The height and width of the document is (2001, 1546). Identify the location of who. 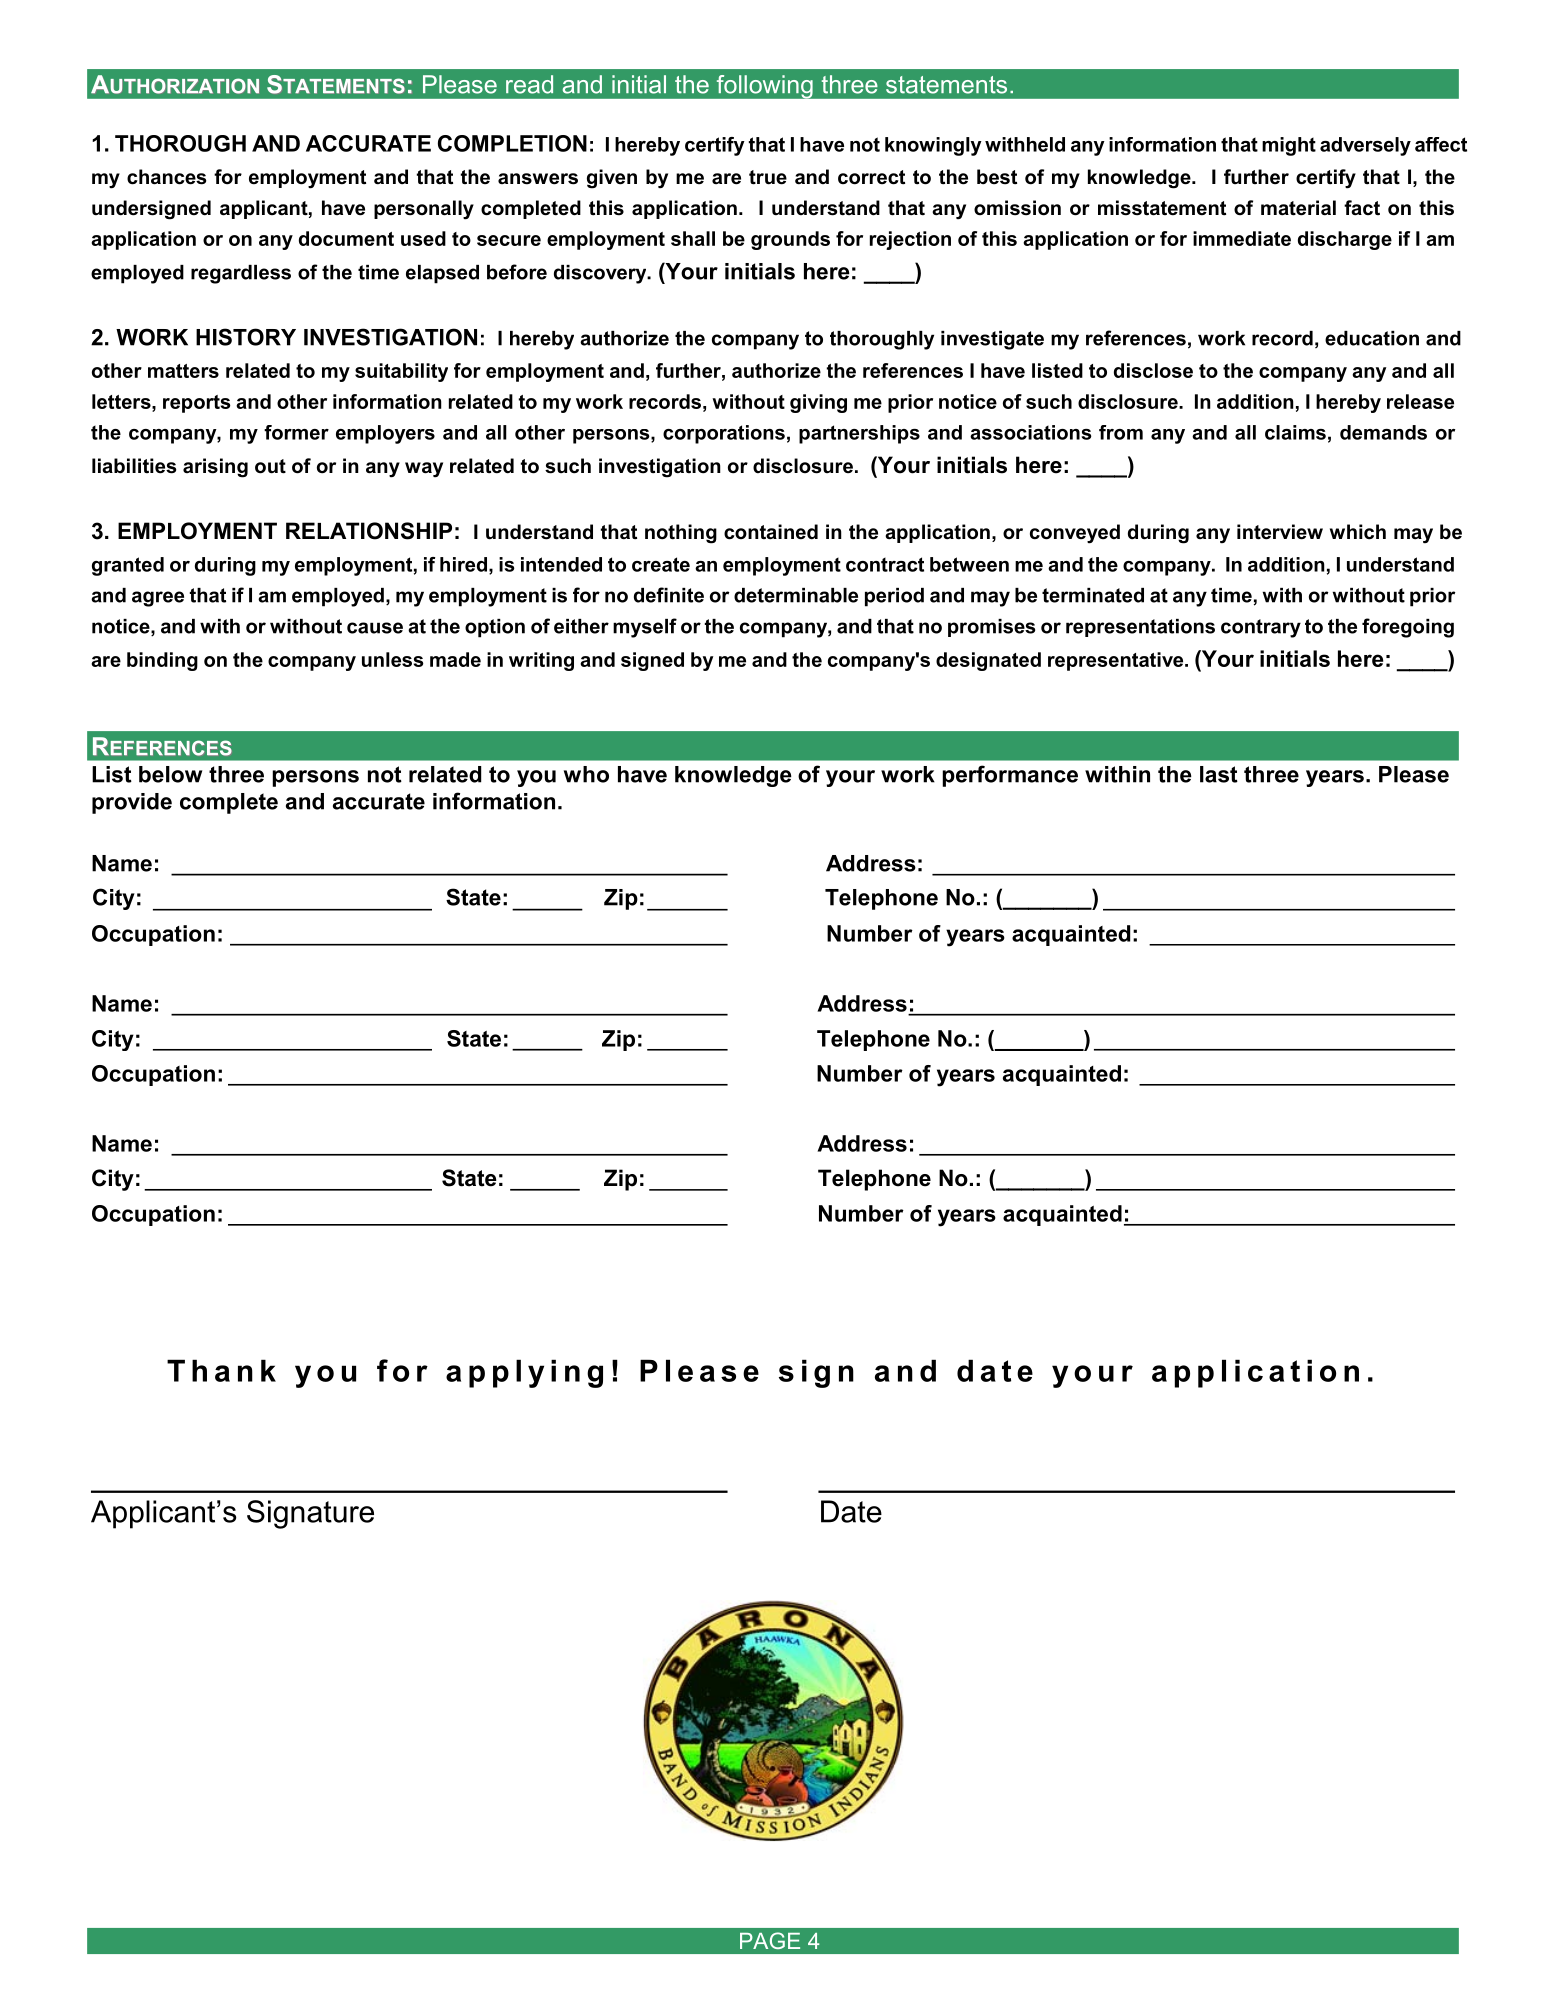
(586, 774).
